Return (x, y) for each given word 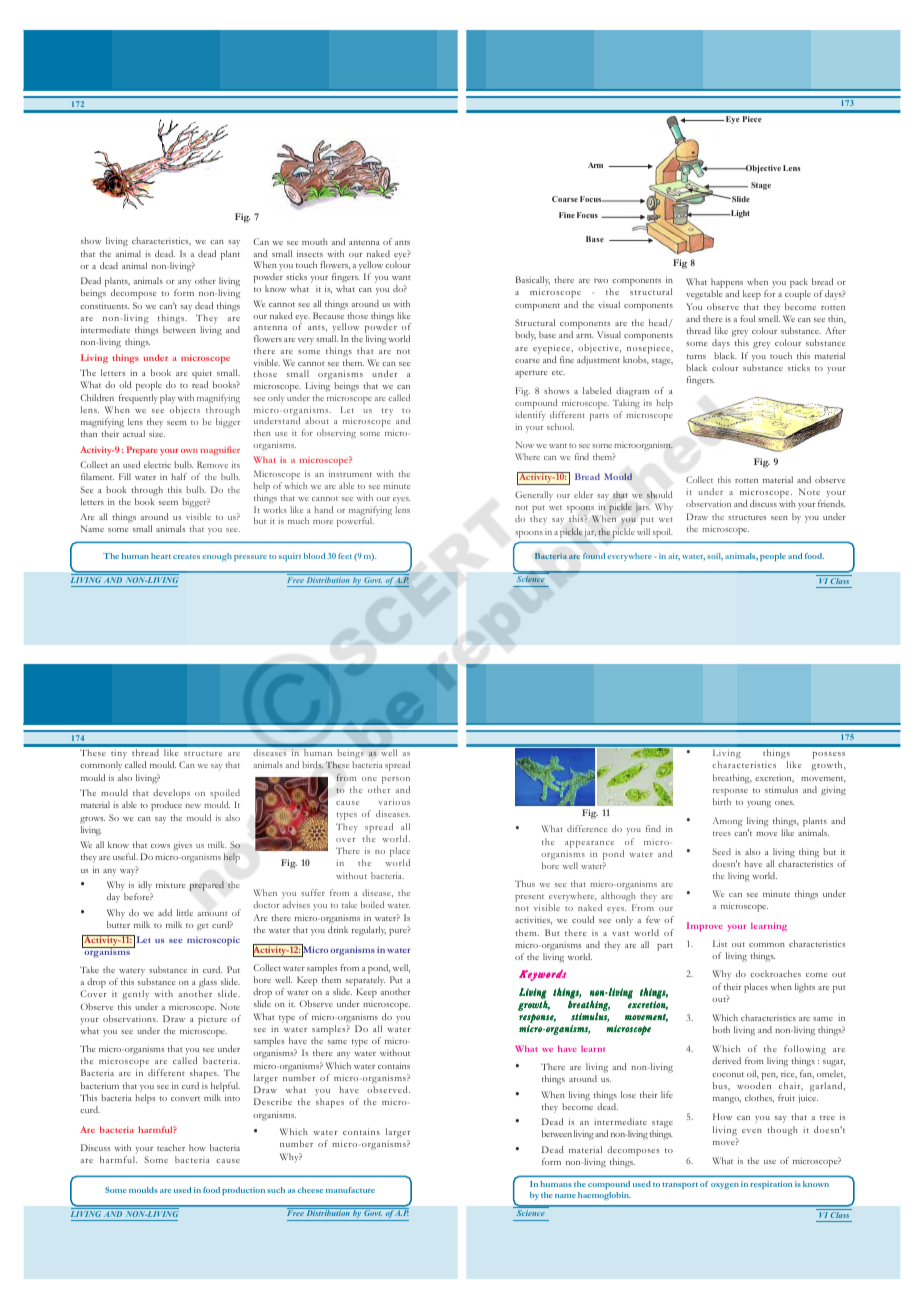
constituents (104, 305)
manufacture (350, 1190)
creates (186, 557)
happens (727, 284)
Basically (533, 282)
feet (345, 556)
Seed (721, 851)
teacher (171, 1147)
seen (779, 518)
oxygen (725, 1186)
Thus (525, 883)
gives (182, 846)
